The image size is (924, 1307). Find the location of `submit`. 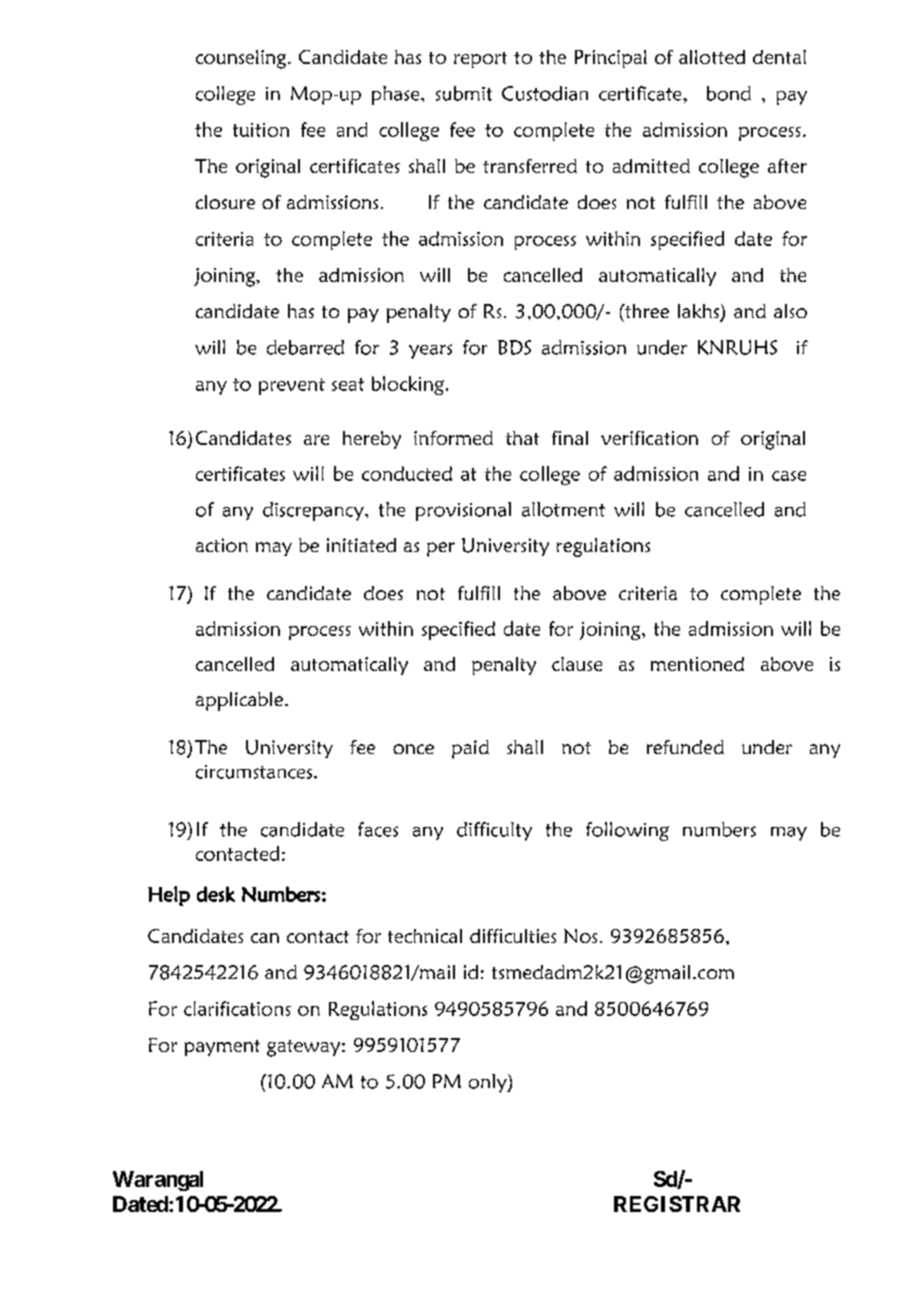

submit is located at coordinates (464, 93).
